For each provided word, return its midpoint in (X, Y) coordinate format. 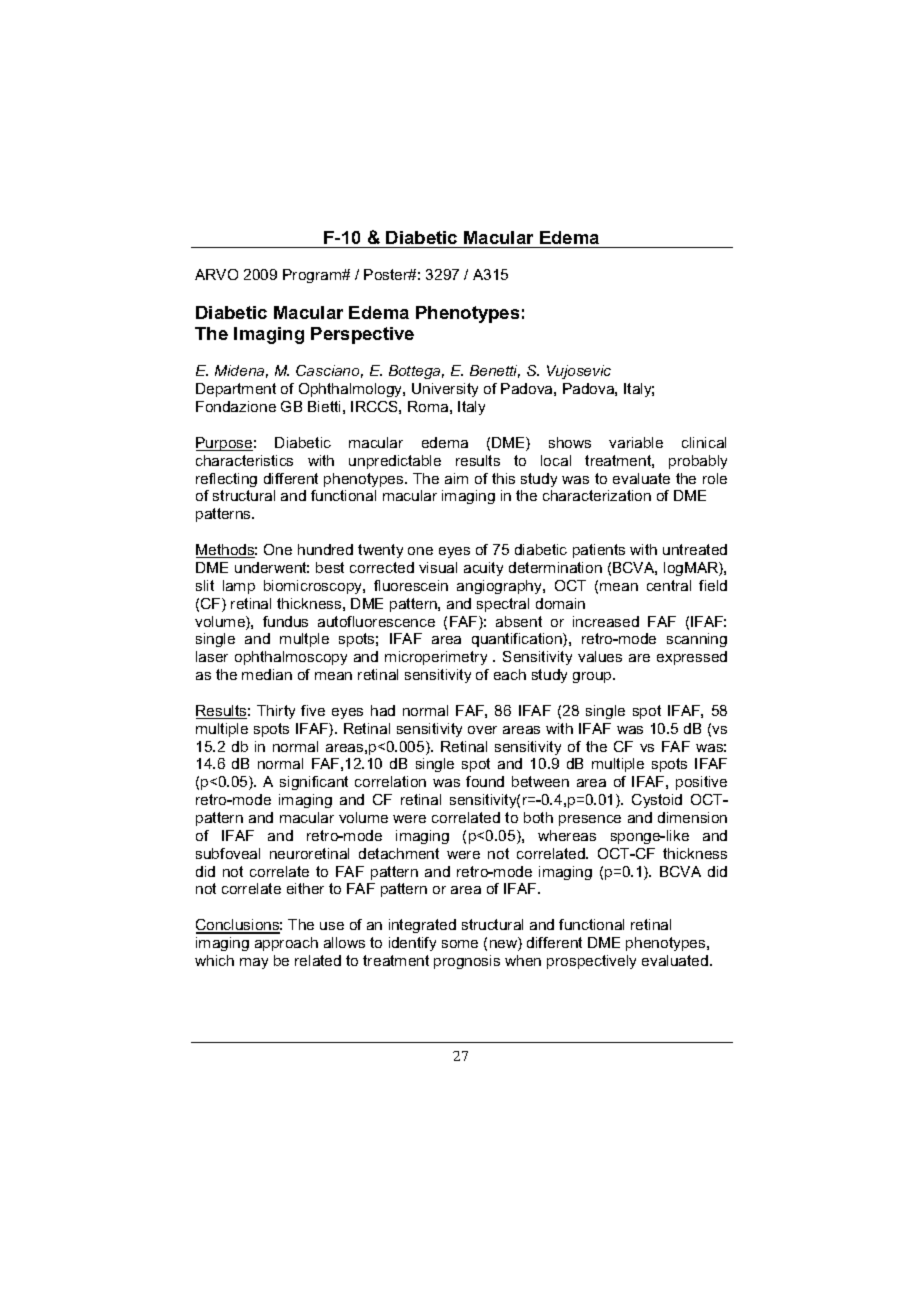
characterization (597, 495)
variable (636, 442)
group (593, 677)
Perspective (362, 335)
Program (313, 276)
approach (286, 944)
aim (456, 478)
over (482, 730)
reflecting (226, 480)
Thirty (276, 712)
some (460, 944)
